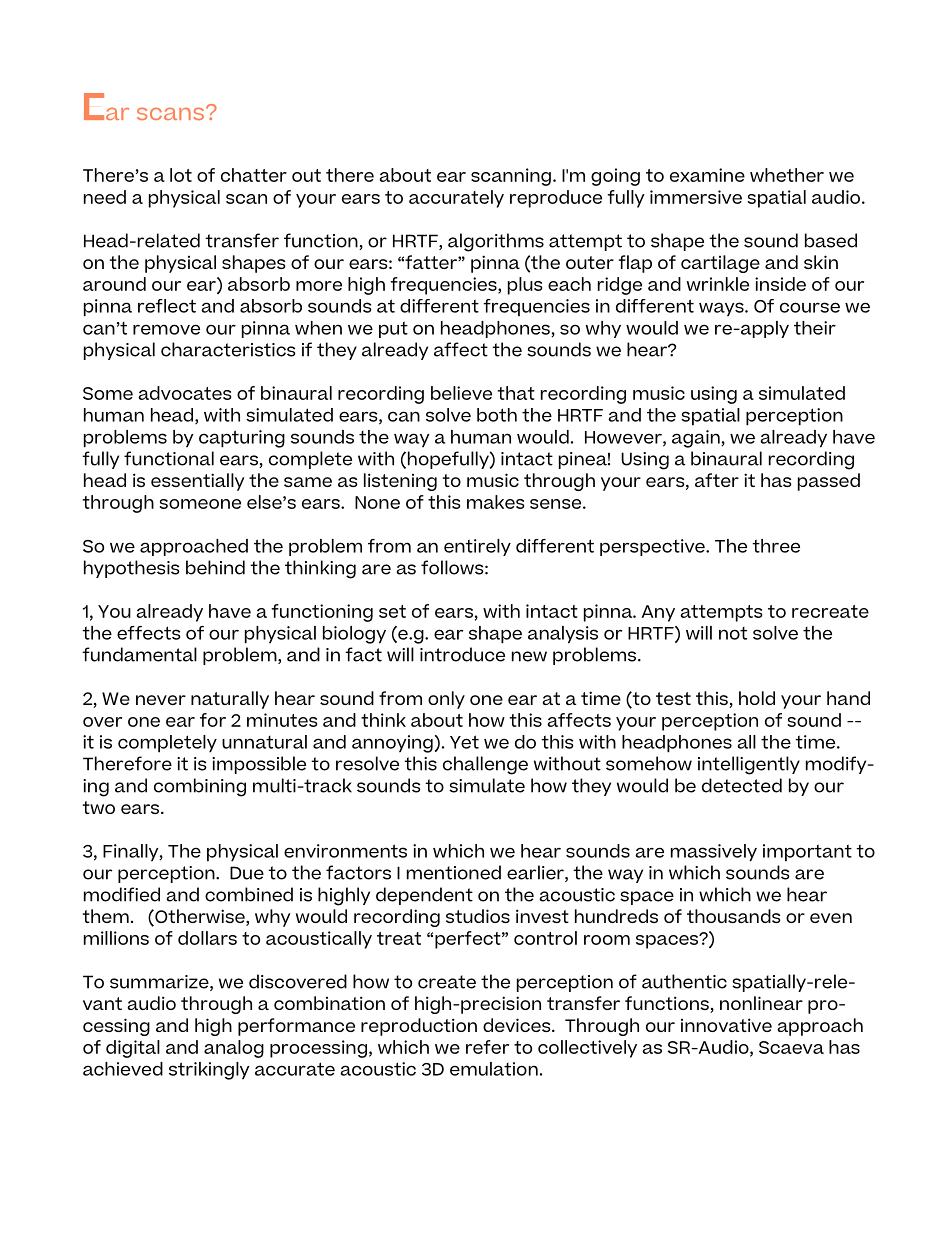 The width and height of the screenshot is (952, 1233). I want to click on challenge, so click(485, 765).
